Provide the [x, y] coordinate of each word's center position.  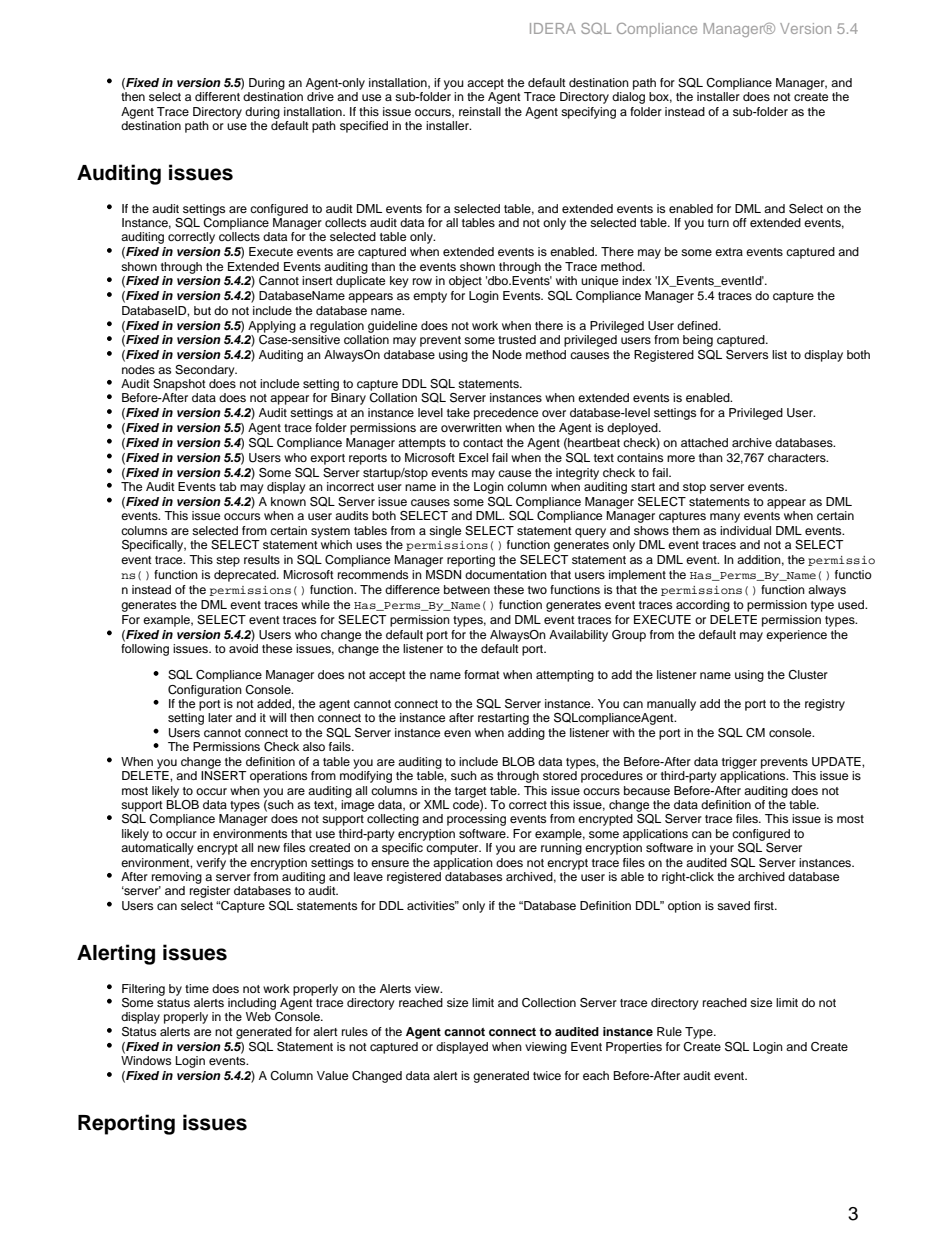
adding [526, 734]
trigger [739, 763]
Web [258, 1016]
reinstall [480, 111]
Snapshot [179, 385]
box [660, 97]
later [220, 717]
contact [483, 443]
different [217, 96]
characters [798, 457]
